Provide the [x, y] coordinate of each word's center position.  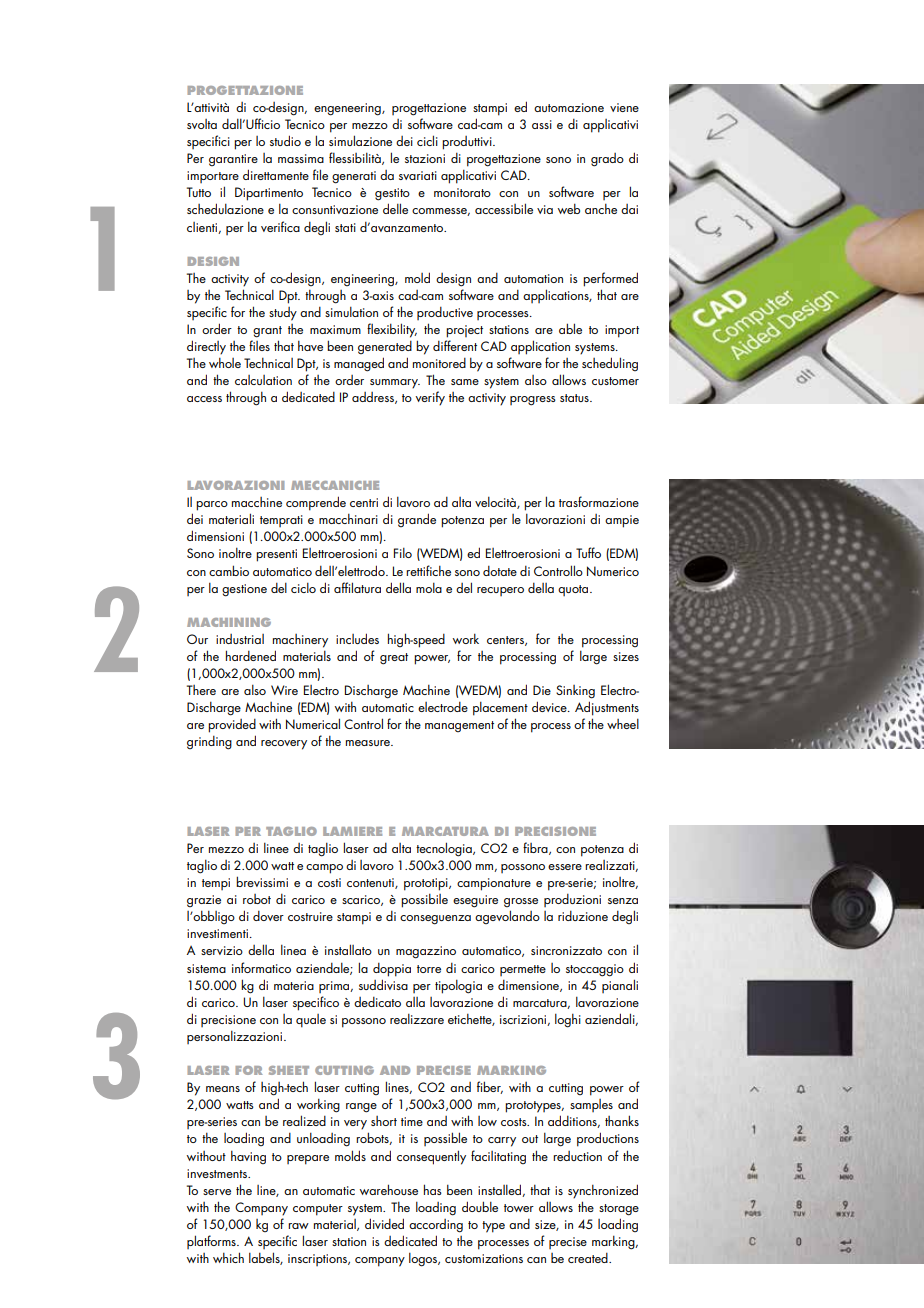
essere [565, 867]
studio [285, 140]
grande [417, 520]
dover [268, 916]
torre [429, 969]
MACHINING [229, 622]
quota [574, 590]
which [228, 1257]
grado [607, 160]
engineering [363, 280]
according [436, 1226]
